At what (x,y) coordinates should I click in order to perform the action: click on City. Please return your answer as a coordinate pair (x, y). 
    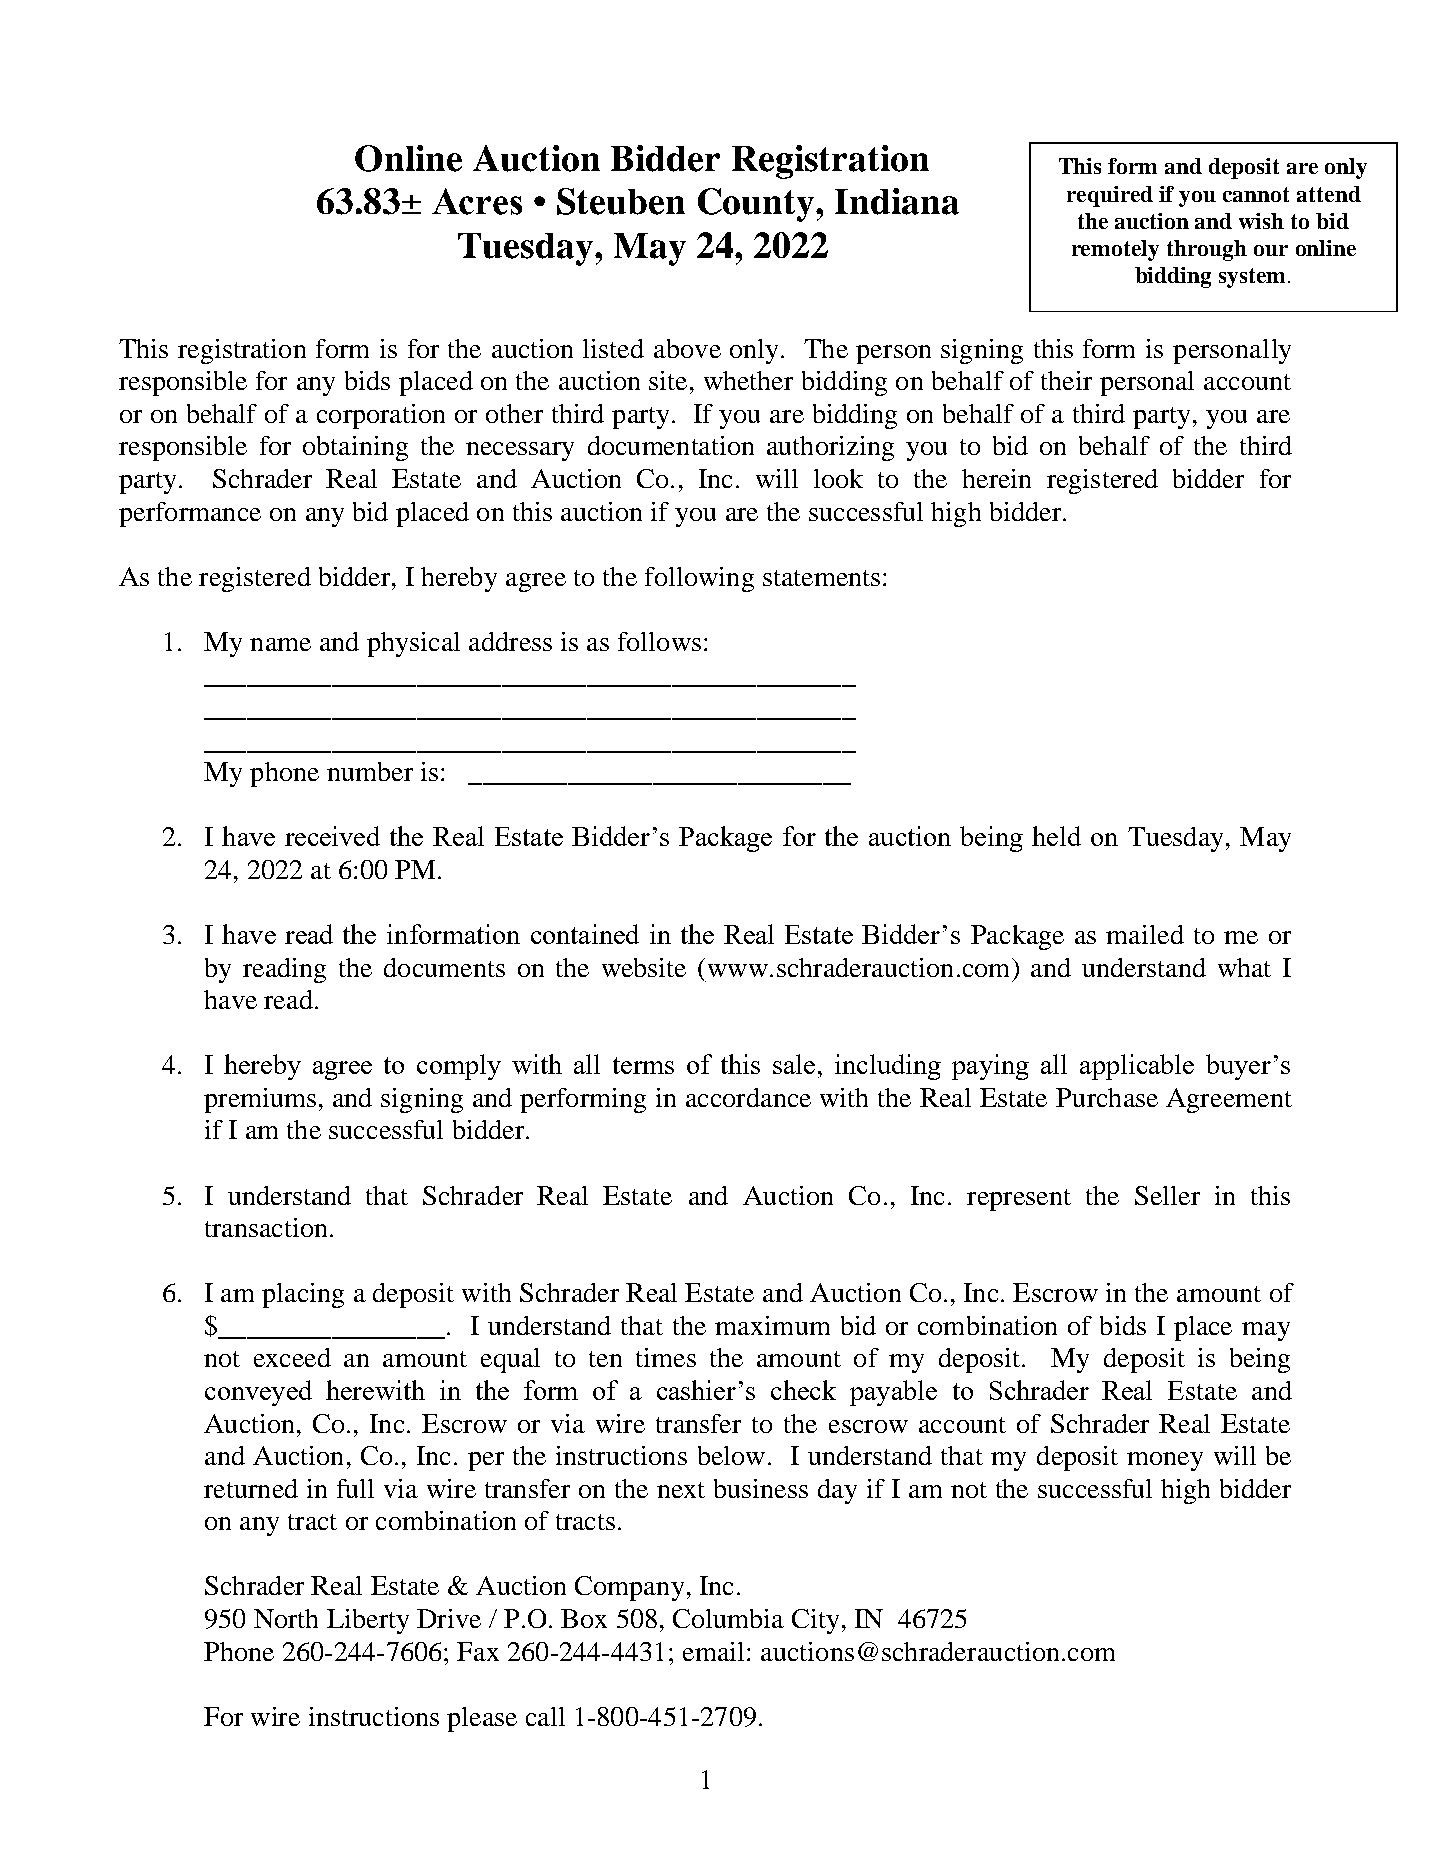
    Looking at the image, I should click on (815, 1621).
